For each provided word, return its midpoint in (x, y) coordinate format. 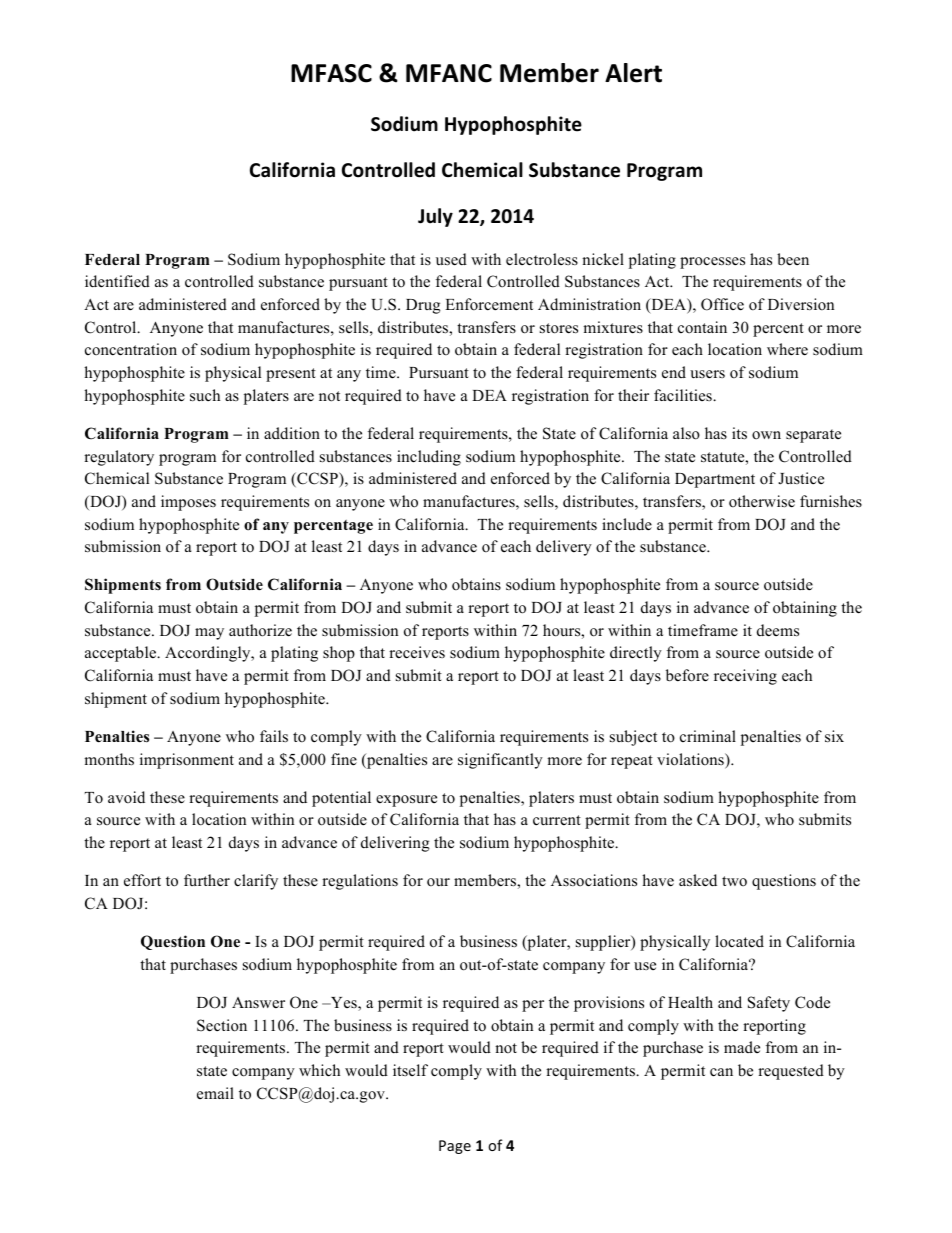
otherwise (762, 501)
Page (455, 1147)
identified (117, 281)
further (207, 880)
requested (791, 1072)
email (215, 1093)
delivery (564, 548)
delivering (395, 844)
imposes (188, 503)
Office (722, 304)
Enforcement (489, 304)
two (734, 881)
